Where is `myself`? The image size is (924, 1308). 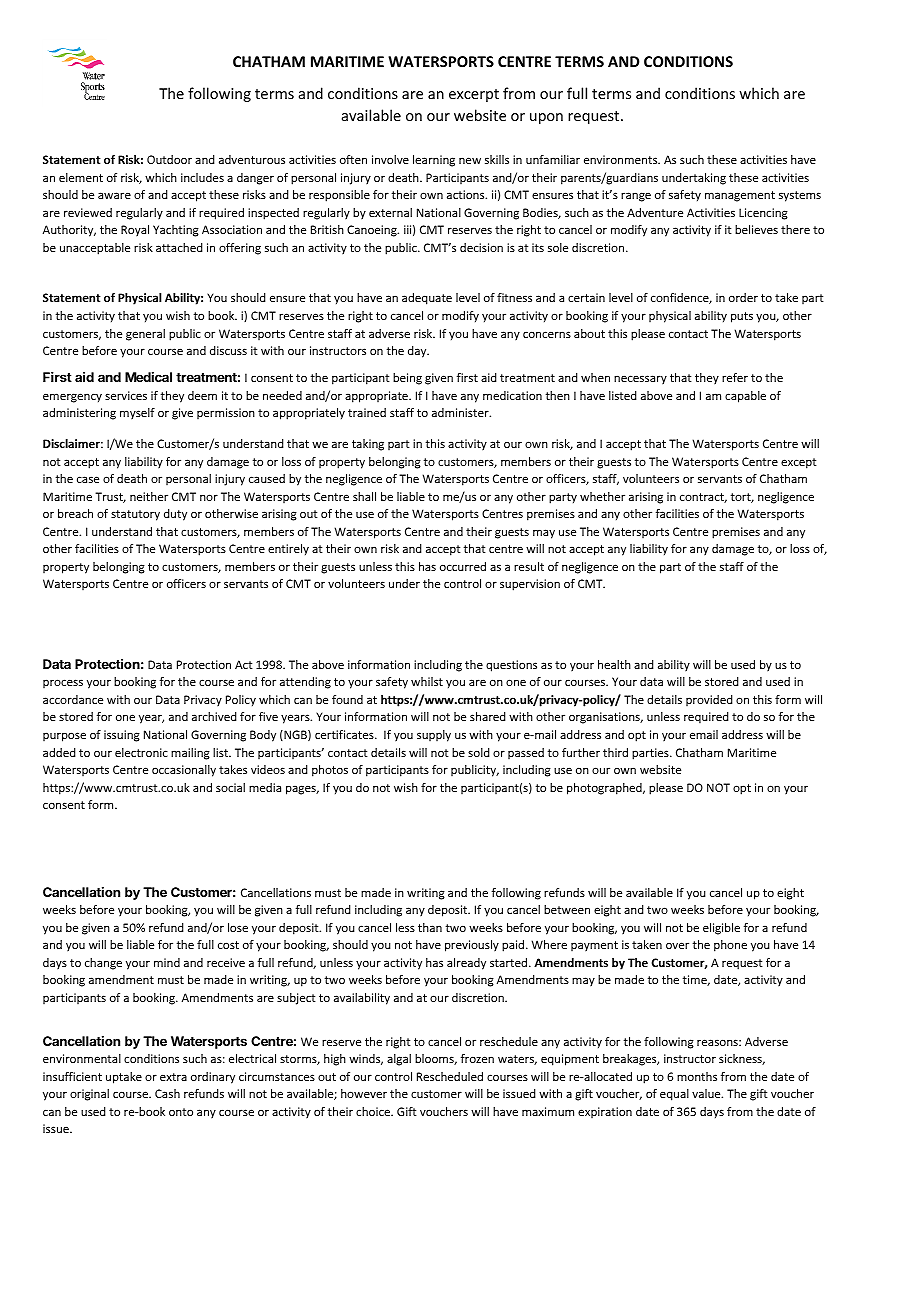 myself is located at coordinates (137, 413).
